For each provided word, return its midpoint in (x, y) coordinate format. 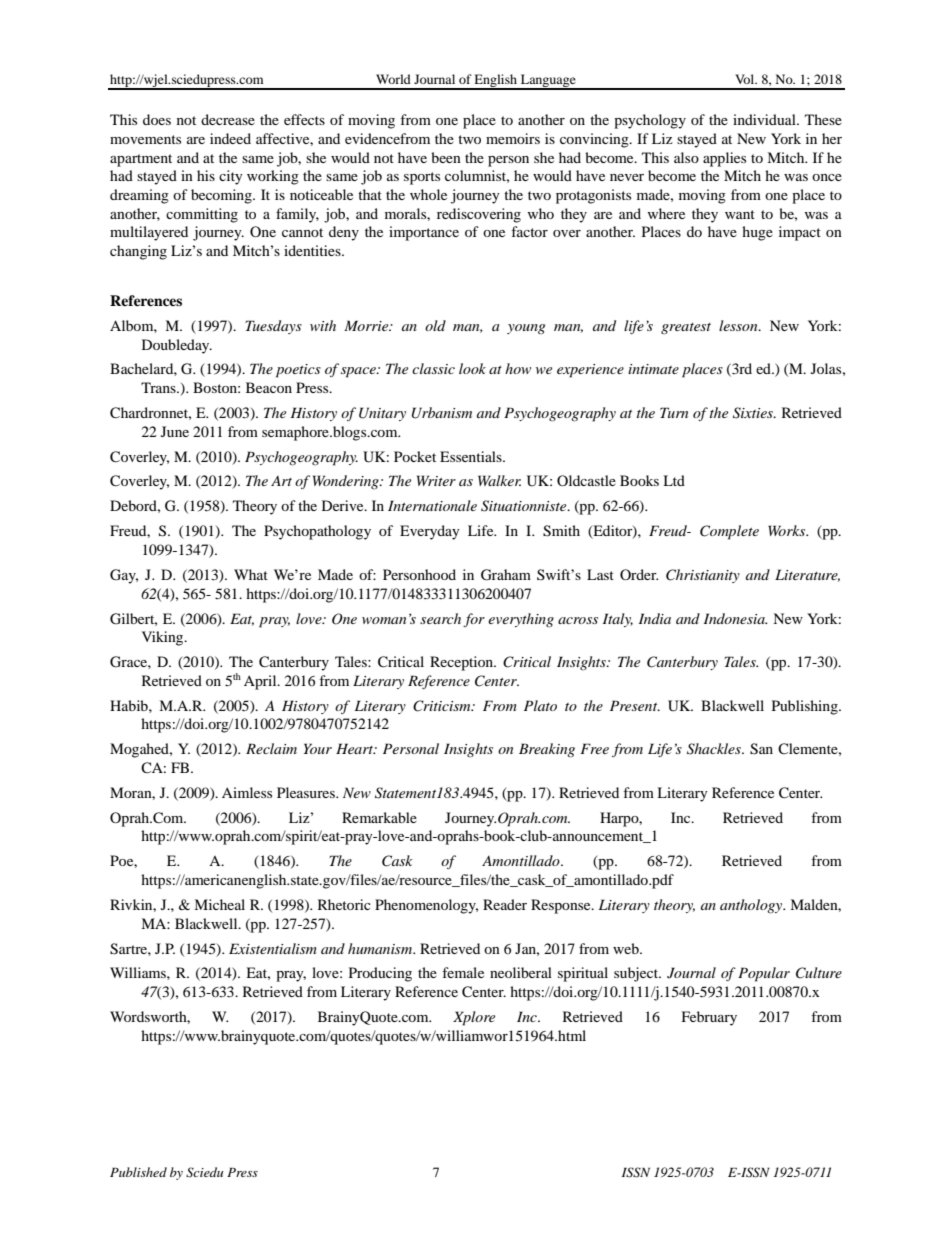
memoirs (513, 138)
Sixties (754, 413)
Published (138, 1172)
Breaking (547, 750)
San (761, 749)
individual (765, 119)
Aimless (247, 792)
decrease (228, 119)
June (175, 431)
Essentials (472, 456)
